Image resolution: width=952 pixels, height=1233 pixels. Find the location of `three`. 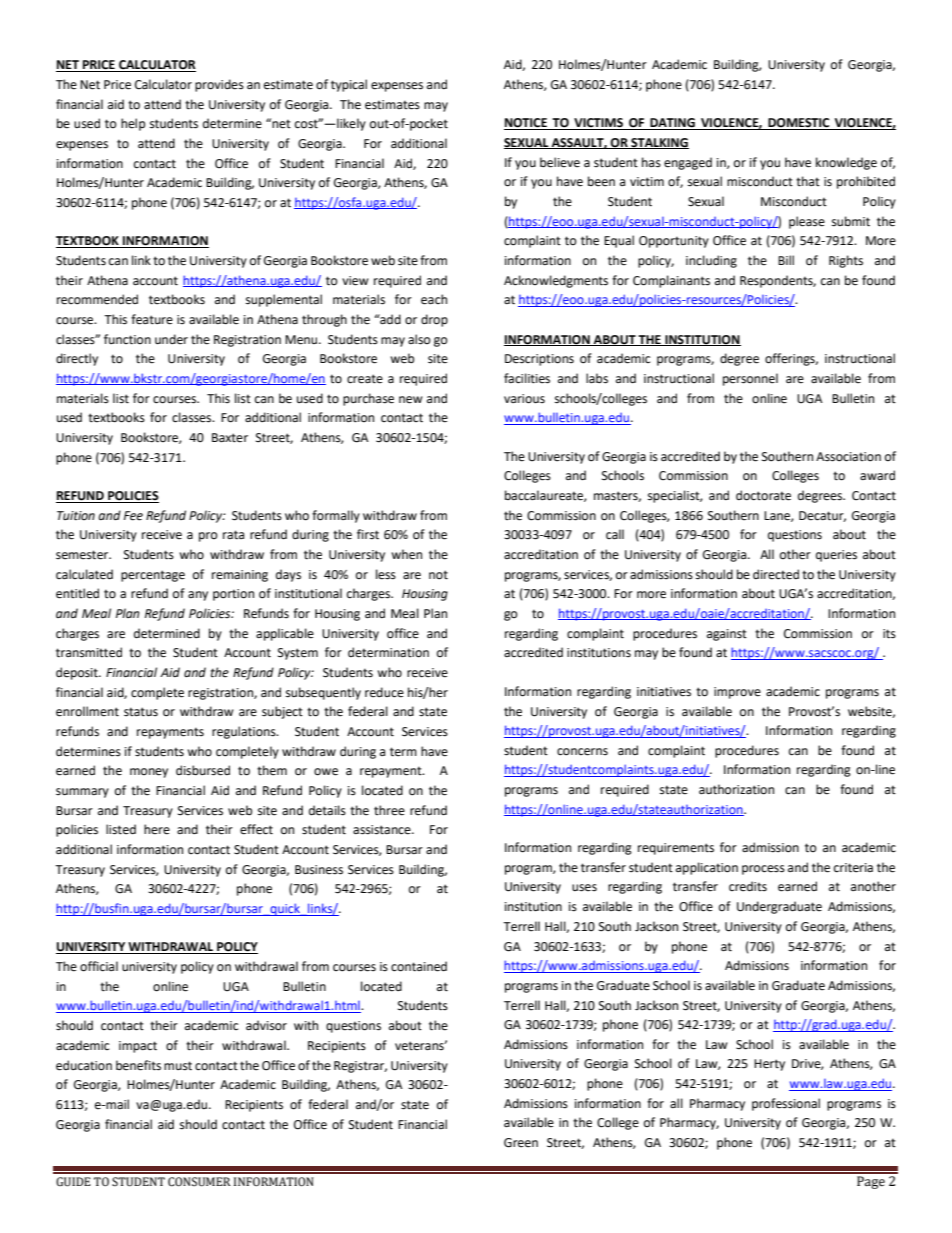

three is located at coordinates (389, 810).
